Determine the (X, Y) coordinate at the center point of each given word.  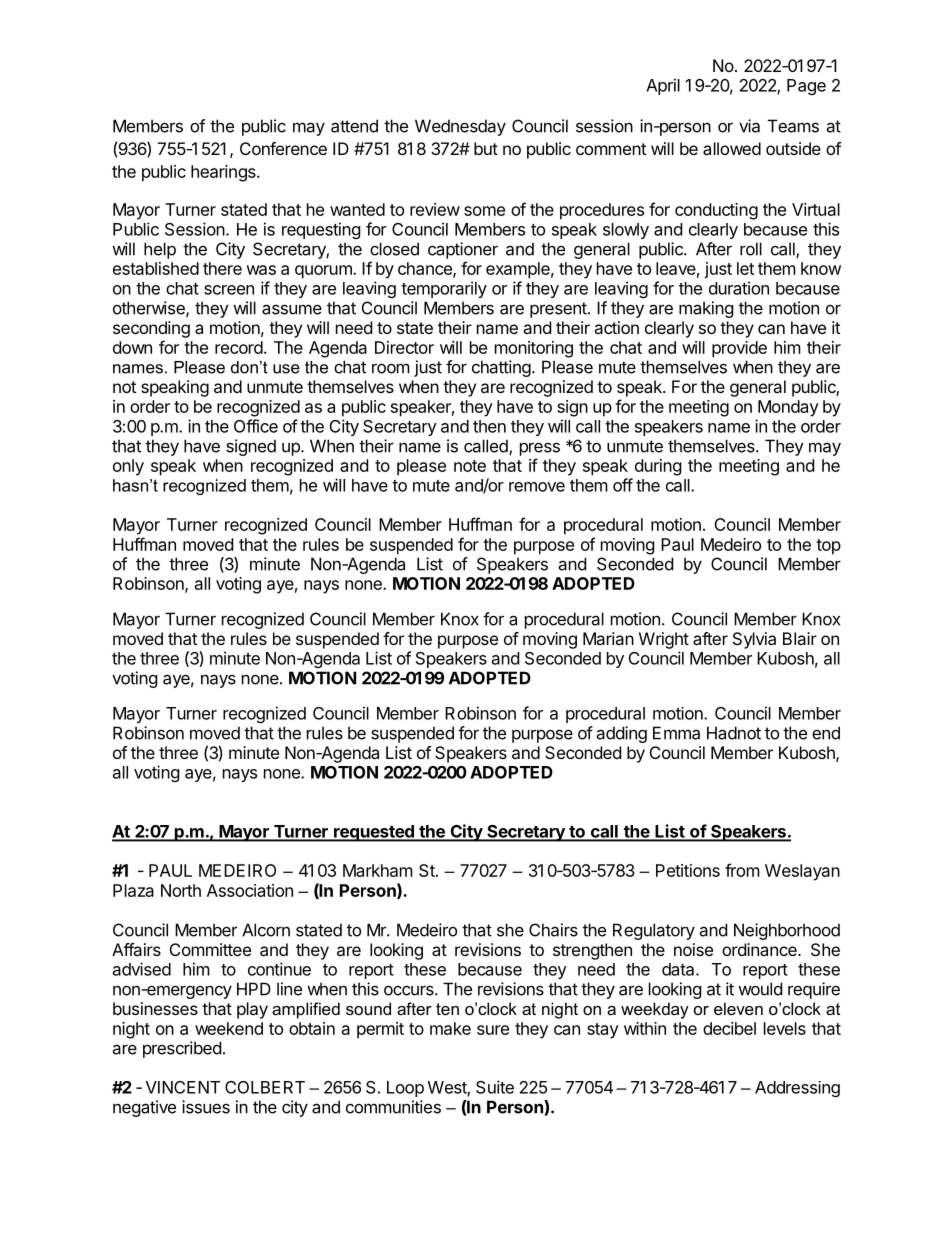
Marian (608, 638)
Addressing (797, 1089)
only (128, 467)
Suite (495, 1087)
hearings (224, 173)
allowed (732, 148)
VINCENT (183, 1087)
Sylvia (754, 640)
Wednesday (460, 127)
